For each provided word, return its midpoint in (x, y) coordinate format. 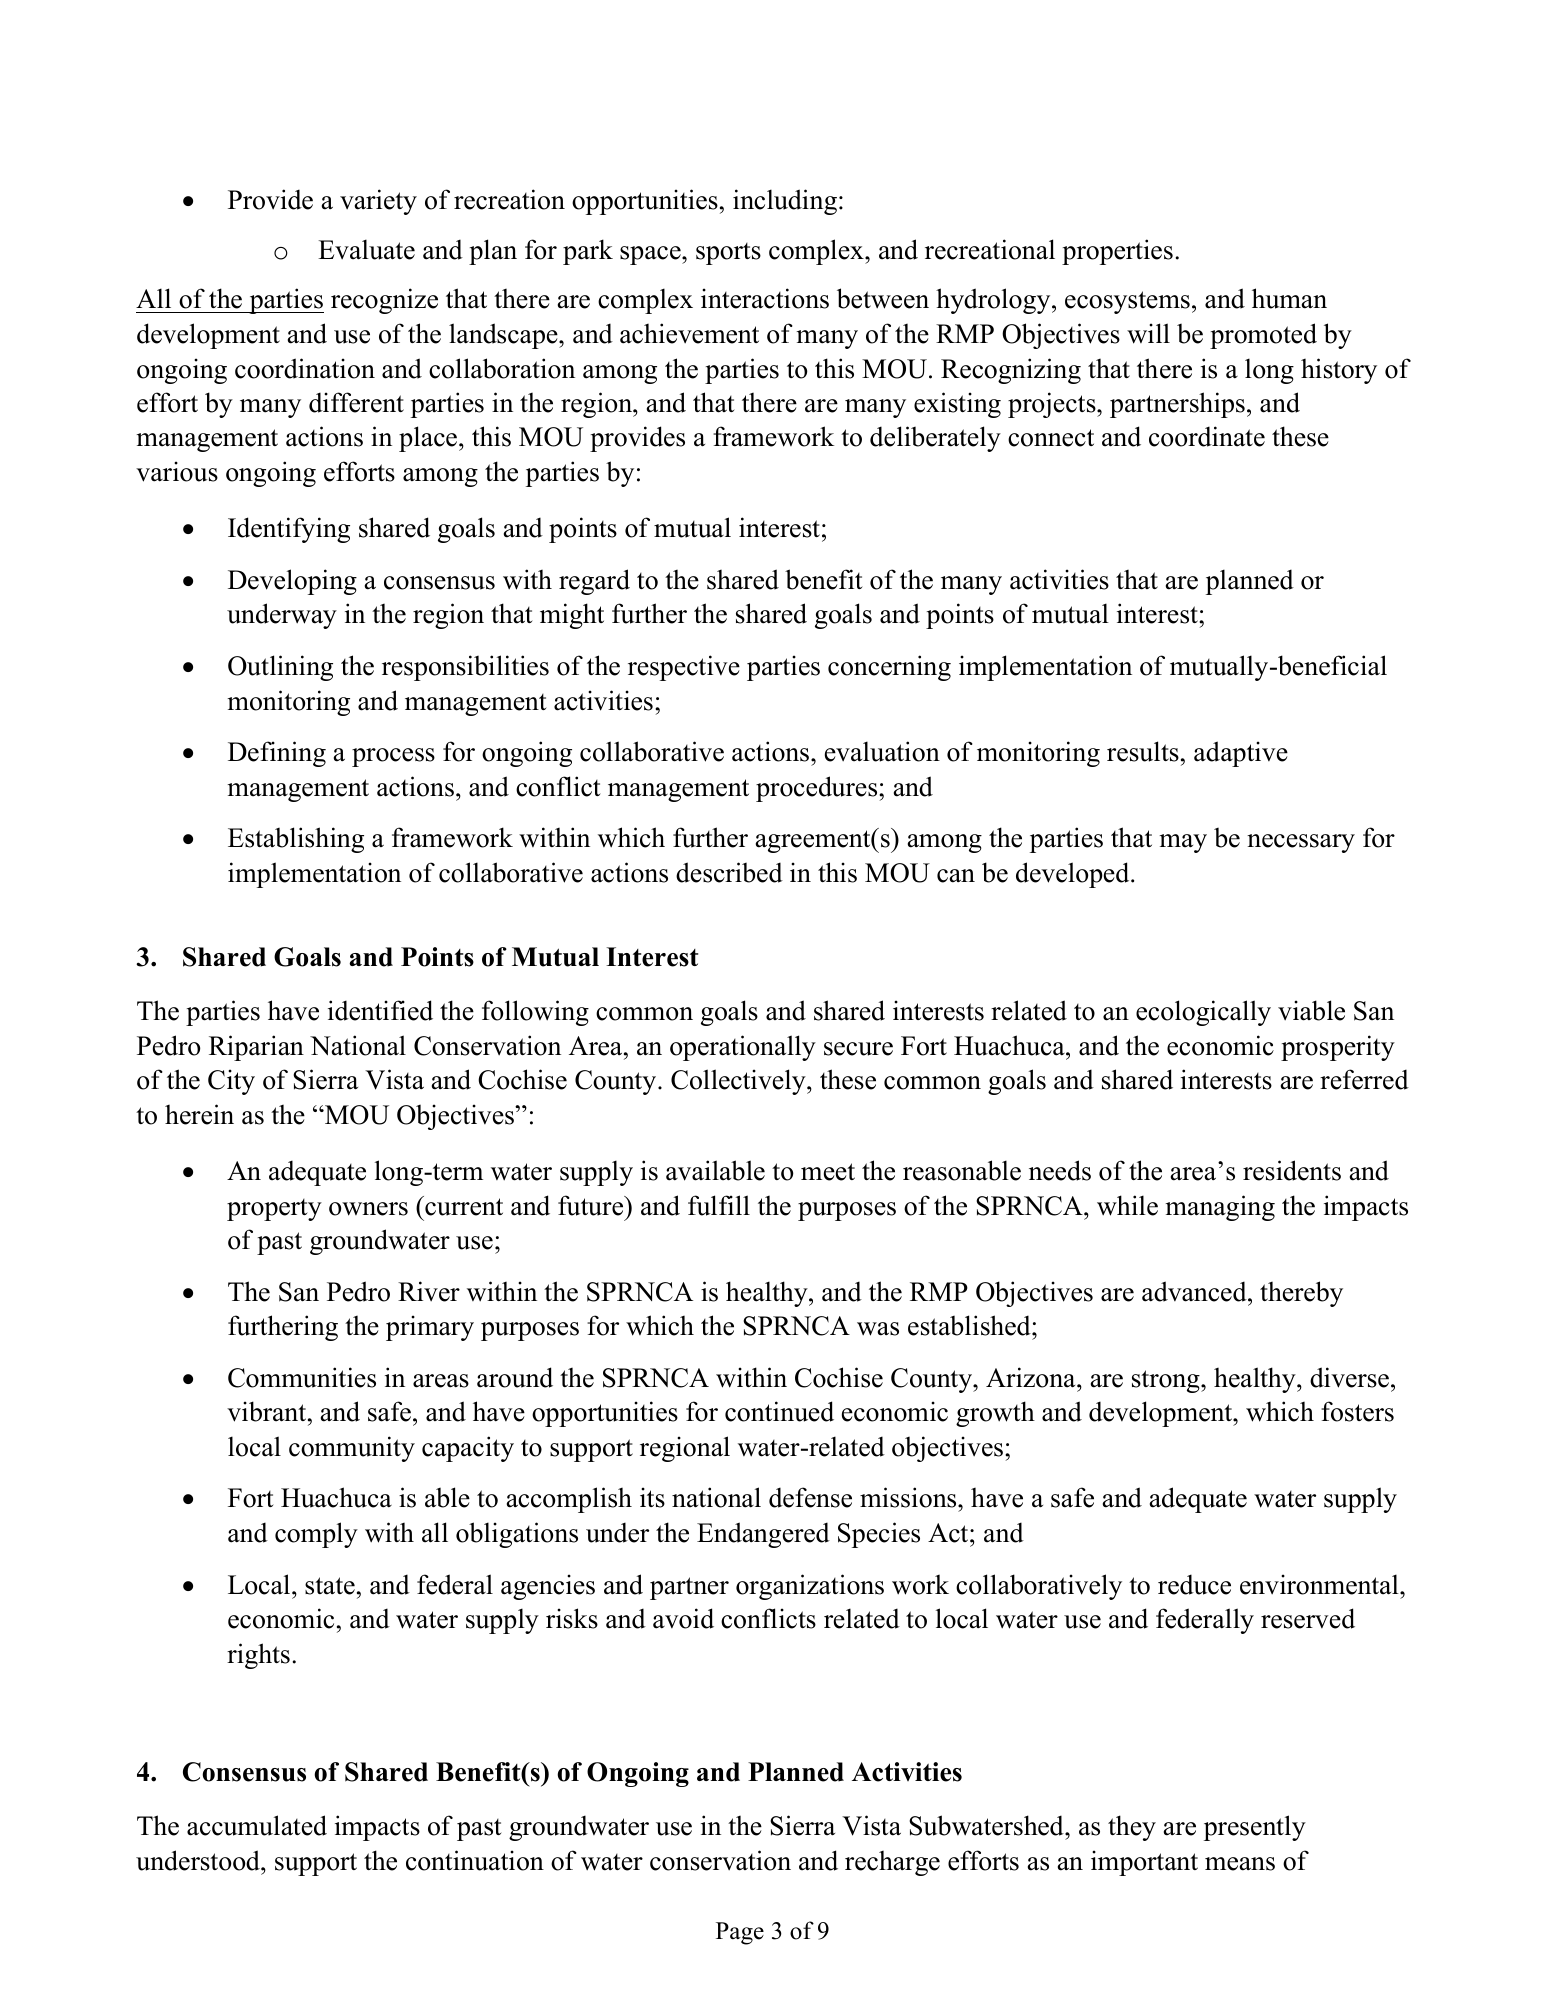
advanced (1195, 1291)
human (1289, 298)
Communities (302, 1377)
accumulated (257, 1825)
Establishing (296, 840)
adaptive (1241, 754)
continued (779, 1411)
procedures (818, 789)
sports (728, 254)
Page (740, 1933)
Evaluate (366, 249)
